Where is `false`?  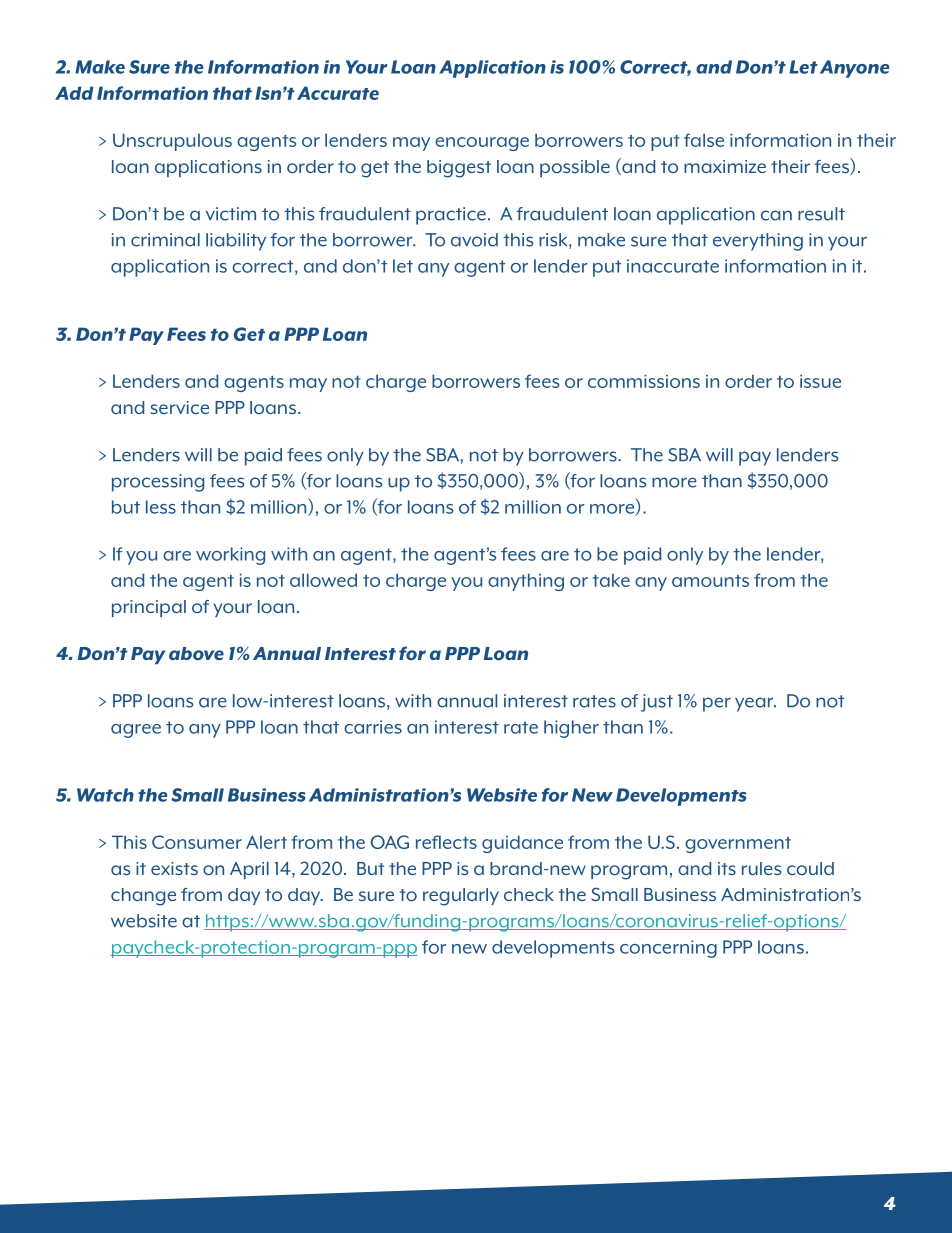
false is located at coordinates (704, 140).
